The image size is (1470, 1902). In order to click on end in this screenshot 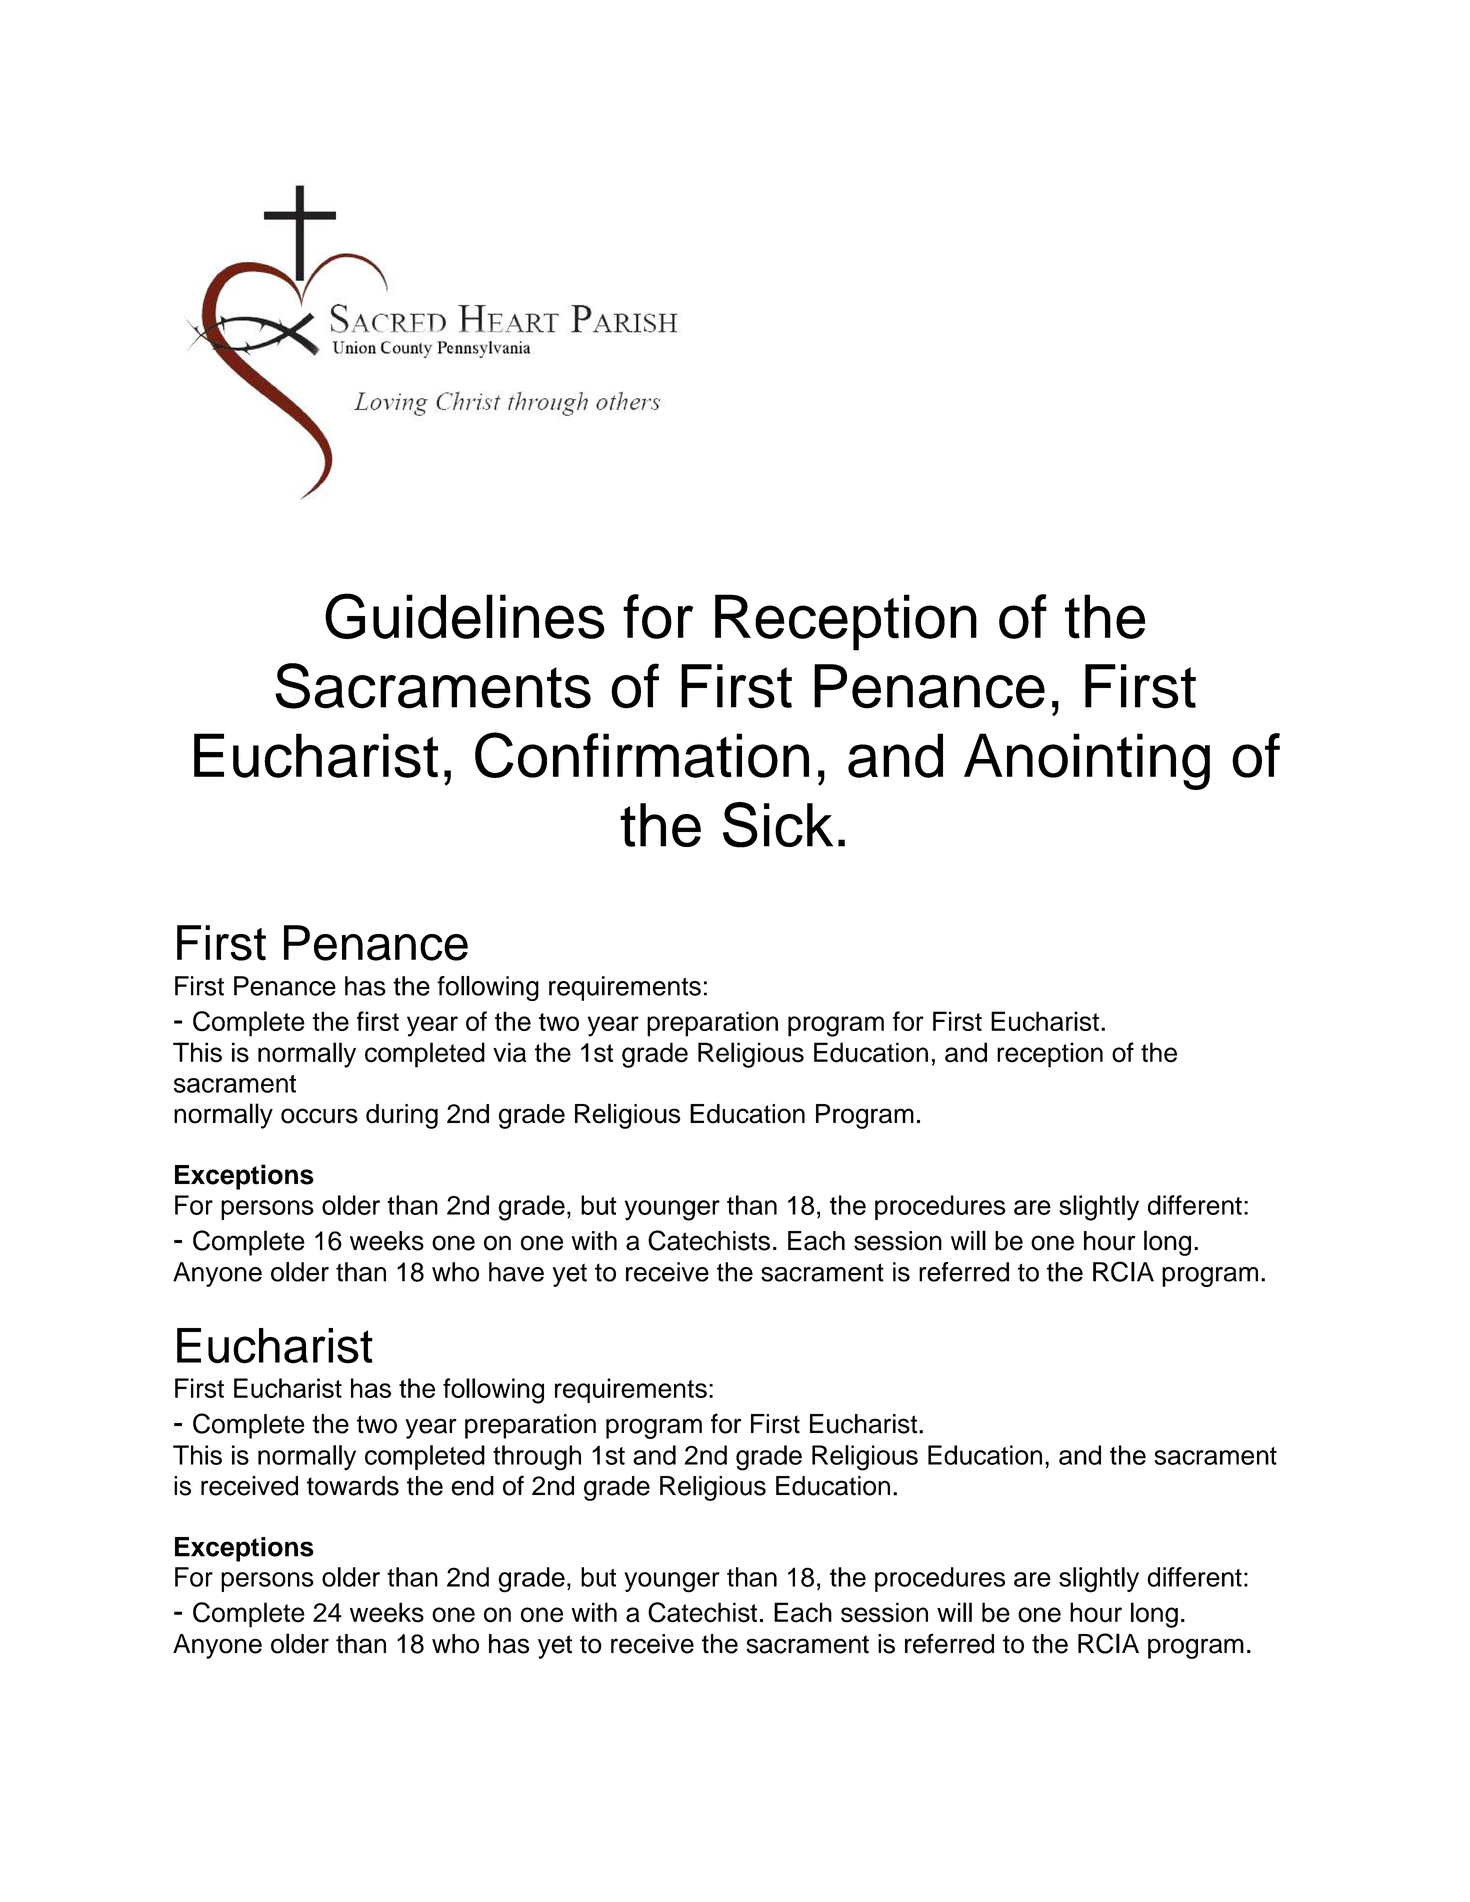, I will do `click(472, 1486)`.
